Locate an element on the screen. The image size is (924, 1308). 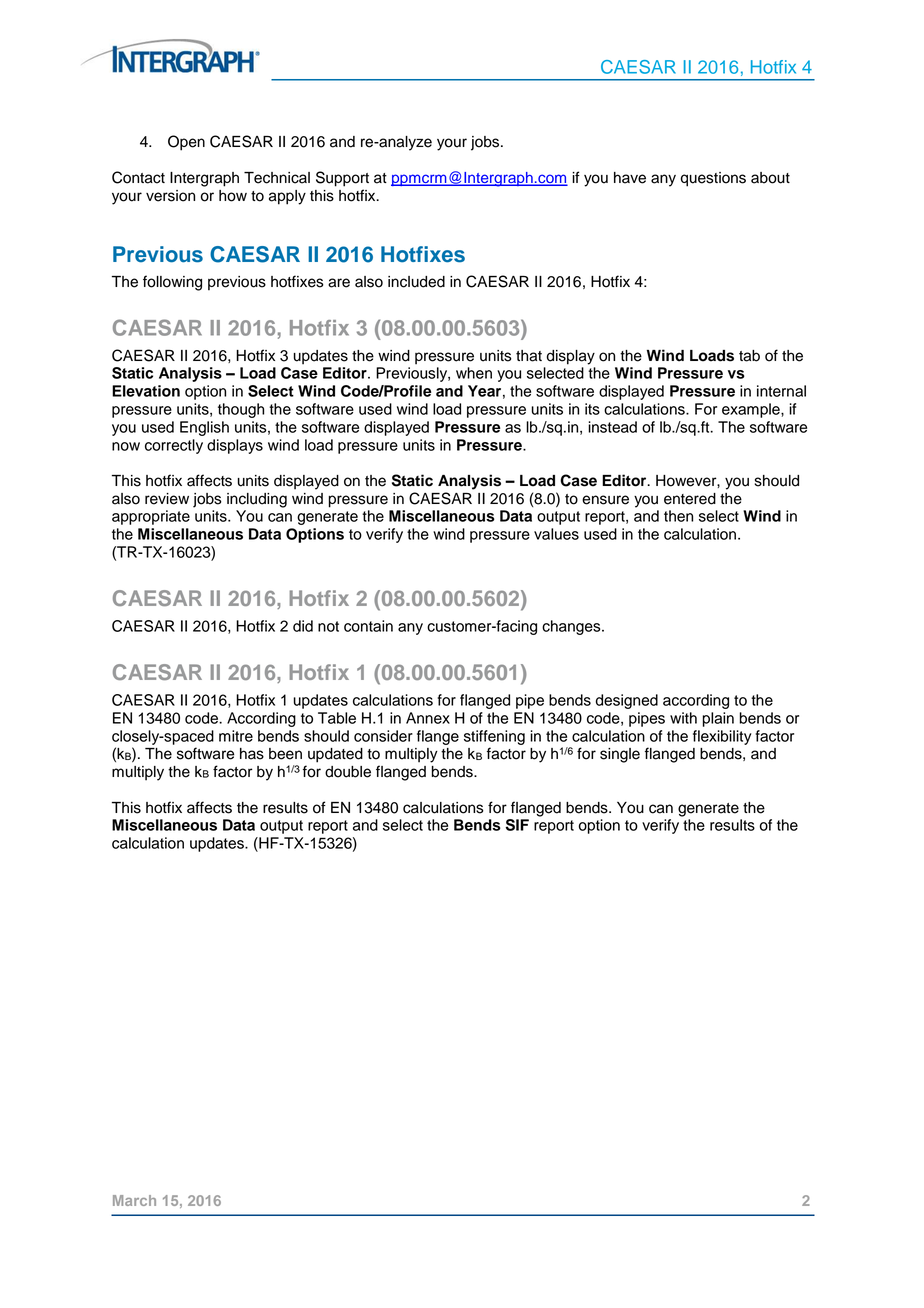
single is located at coordinates (620, 755).
